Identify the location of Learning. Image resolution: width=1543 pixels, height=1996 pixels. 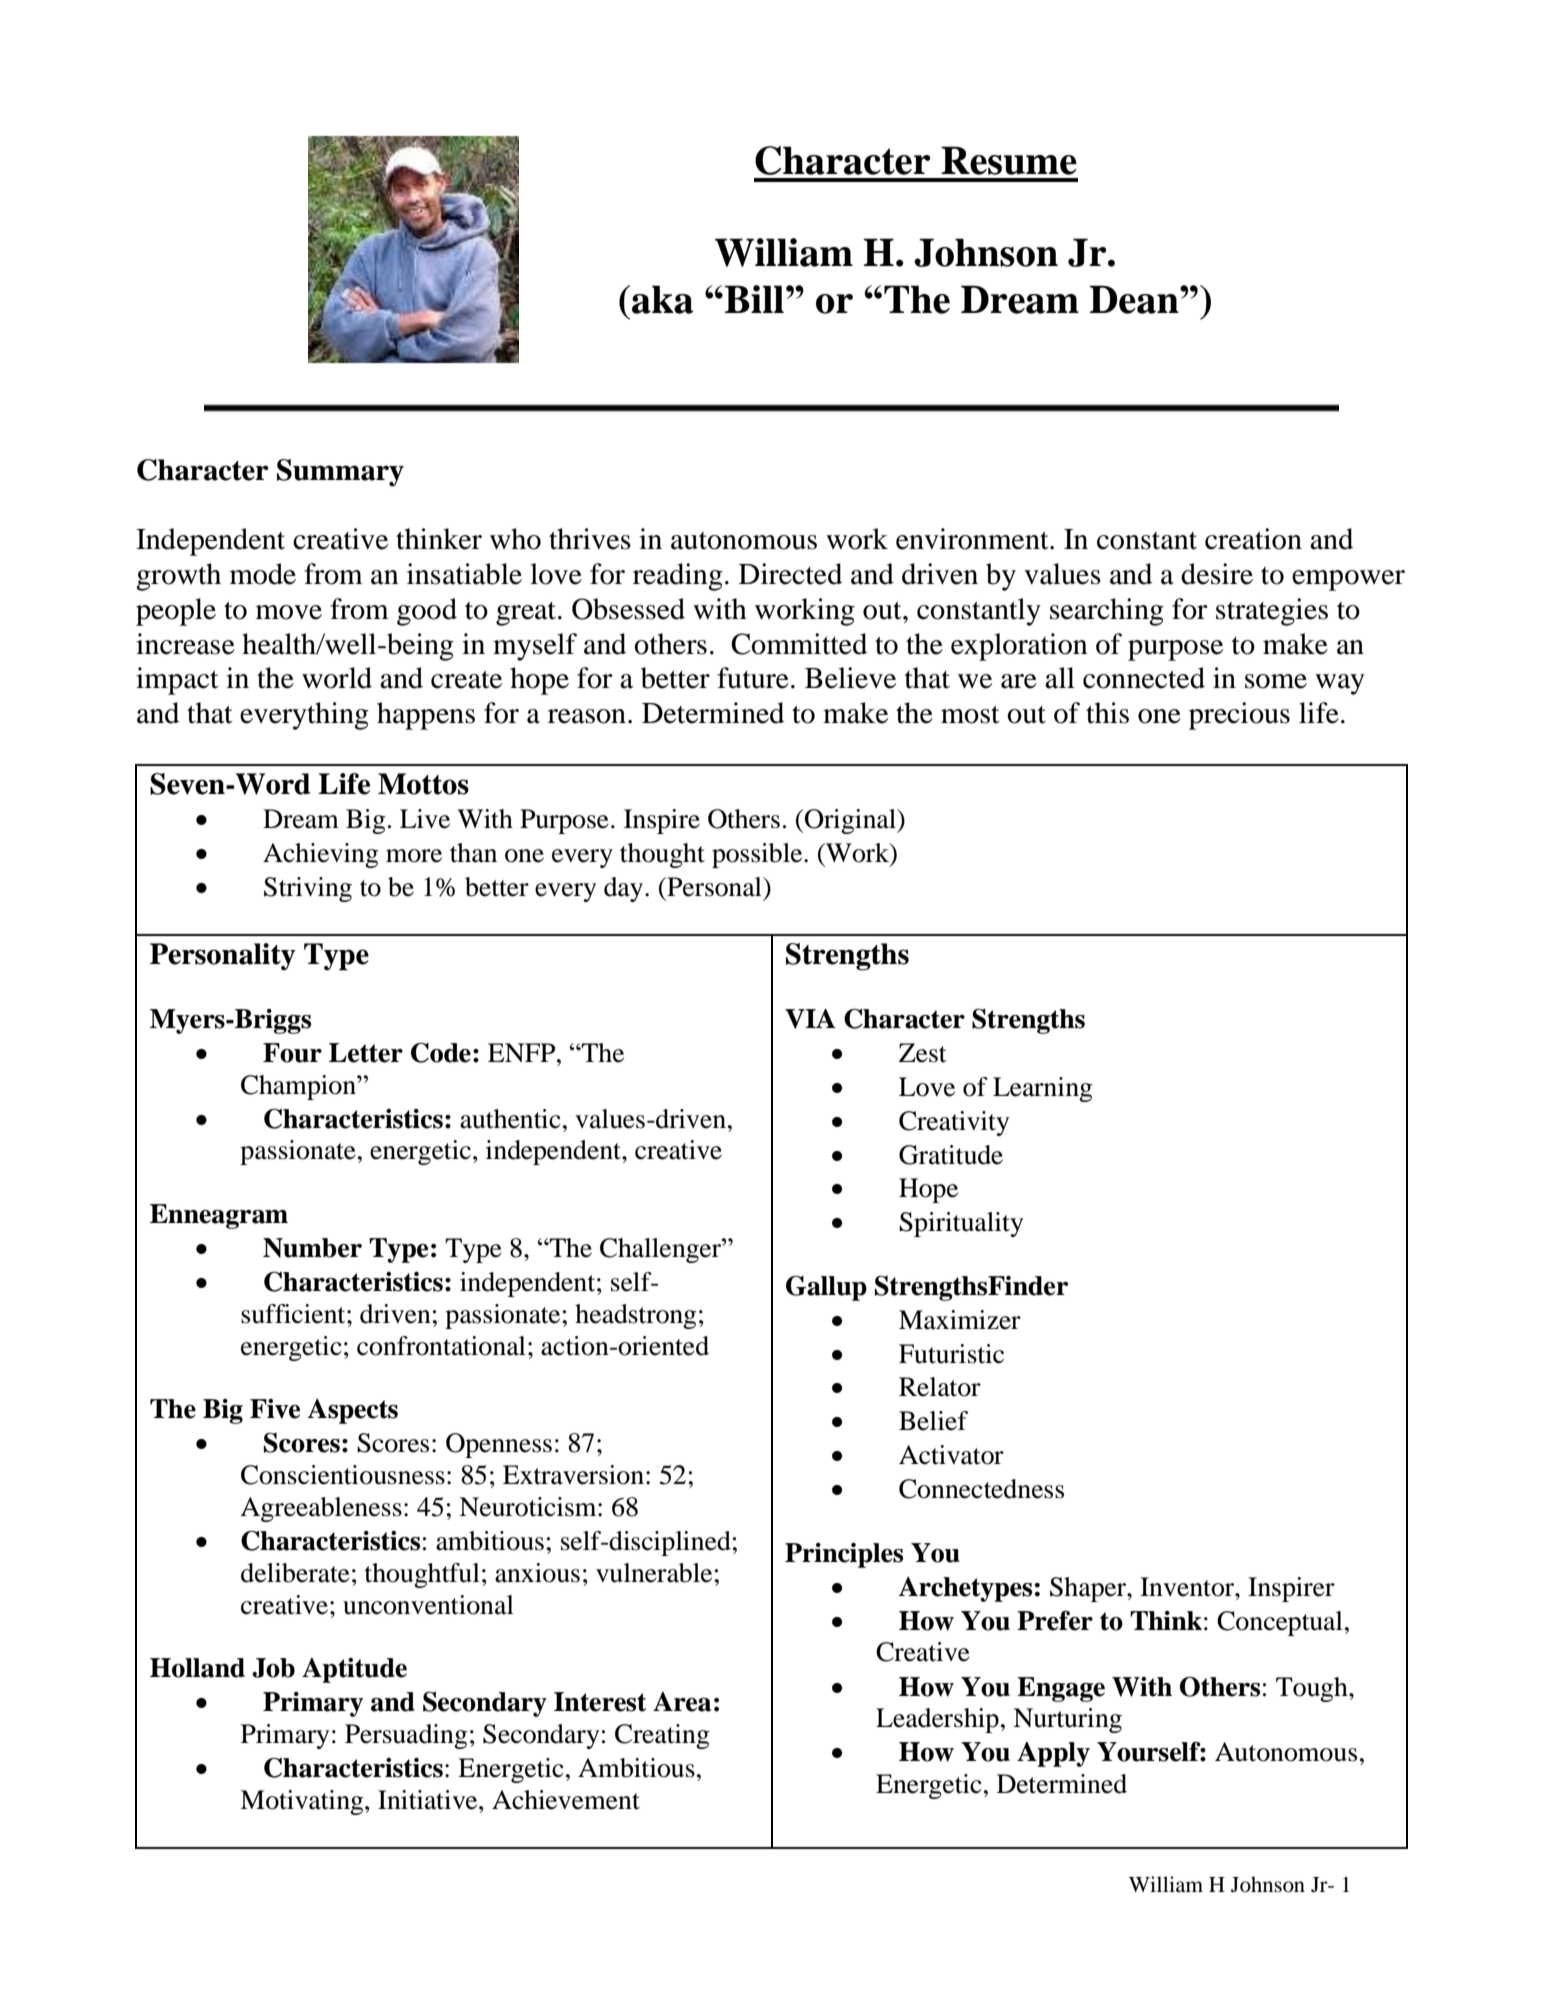
(1042, 1089).
